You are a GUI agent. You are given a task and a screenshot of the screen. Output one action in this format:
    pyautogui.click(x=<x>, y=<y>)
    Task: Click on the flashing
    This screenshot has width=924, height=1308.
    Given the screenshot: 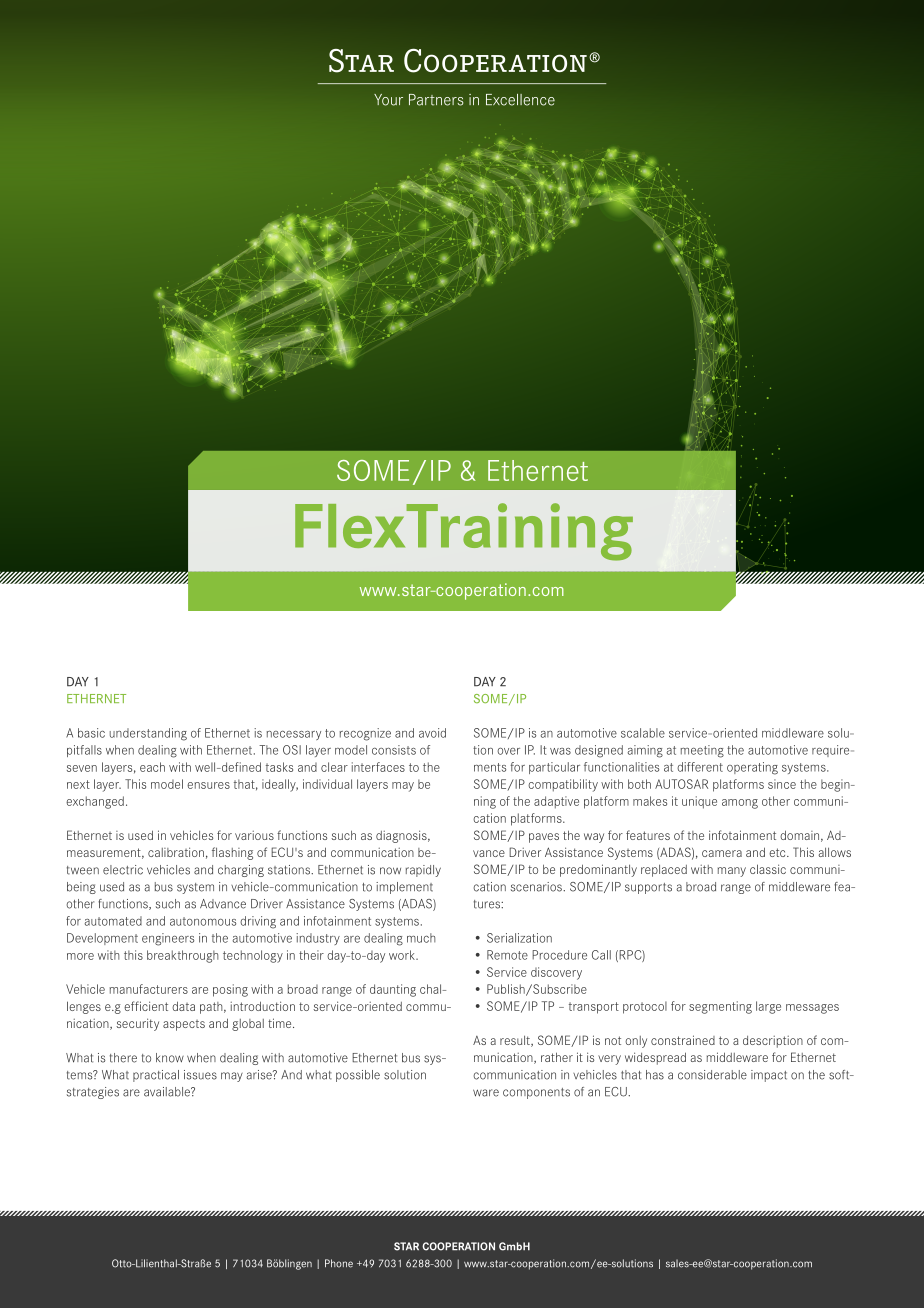 What is the action you would take?
    pyautogui.click(x=232, y=853)
